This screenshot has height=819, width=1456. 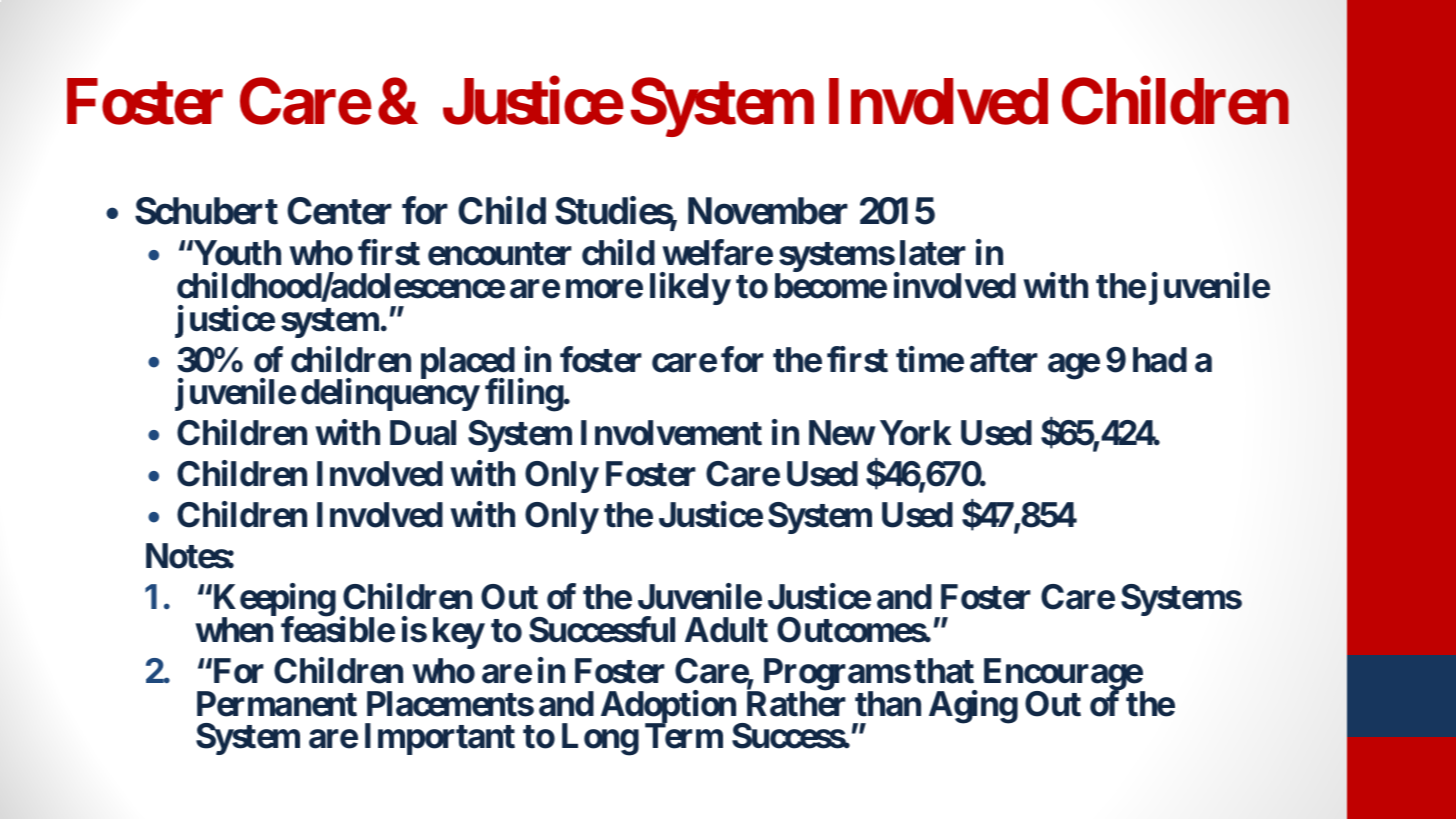 What do you see at coordinates (423, 433) in the screenshot?
I see `Dual` at bounding box center [423, 433].
